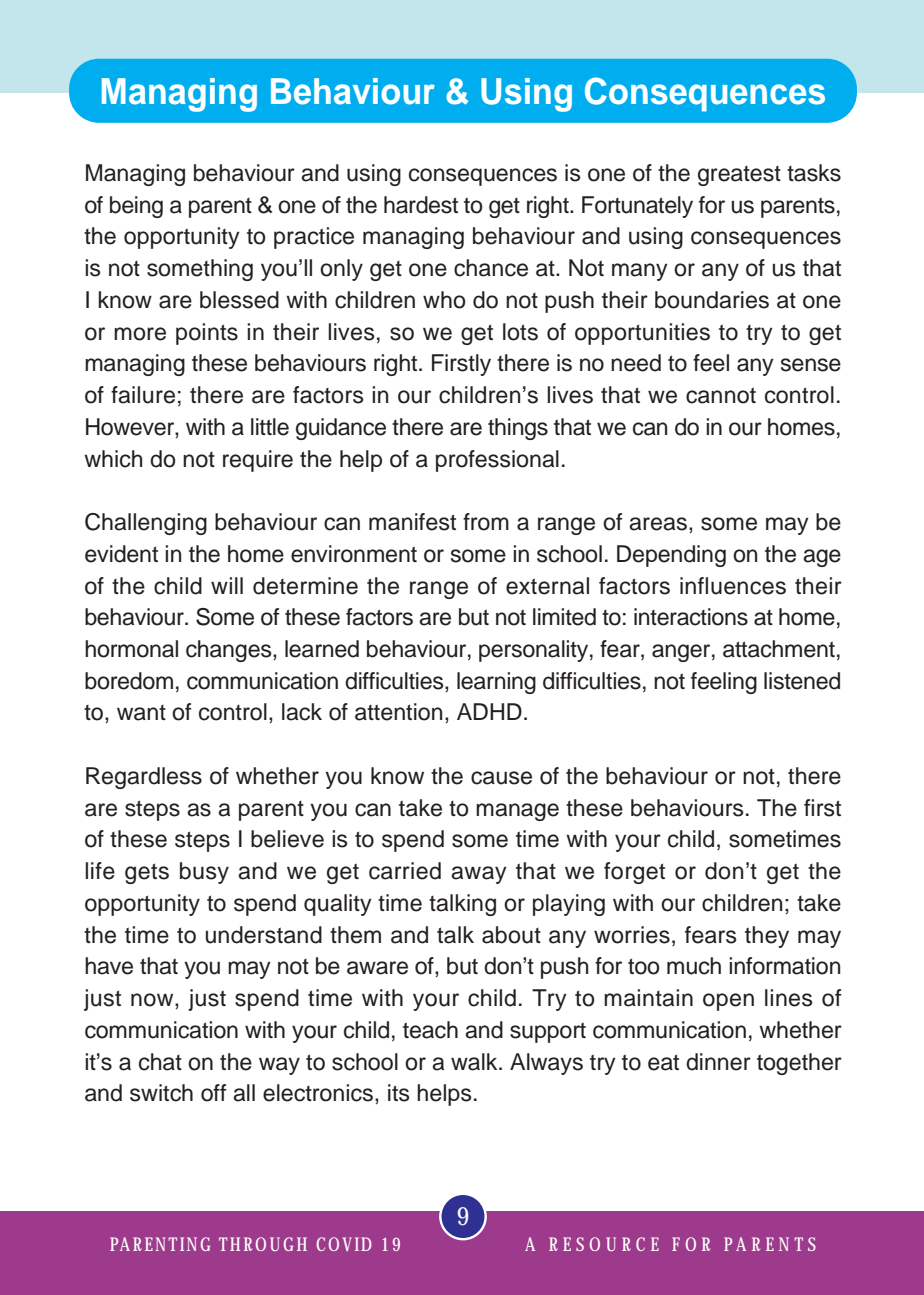  I want to click on being, so click(136, 207).
